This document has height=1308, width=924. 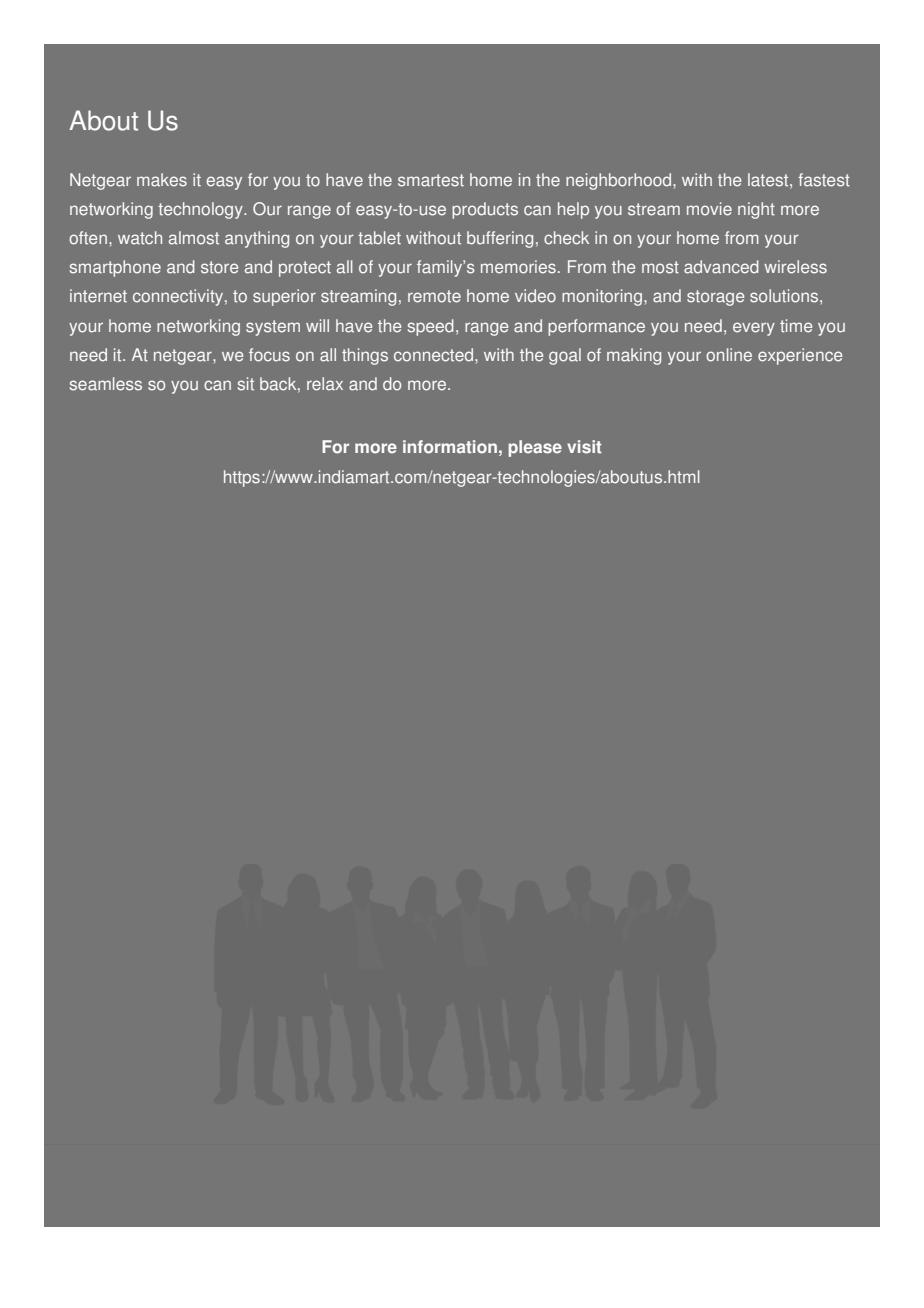 I want to click on seamless, so click(x=106, y=384).
